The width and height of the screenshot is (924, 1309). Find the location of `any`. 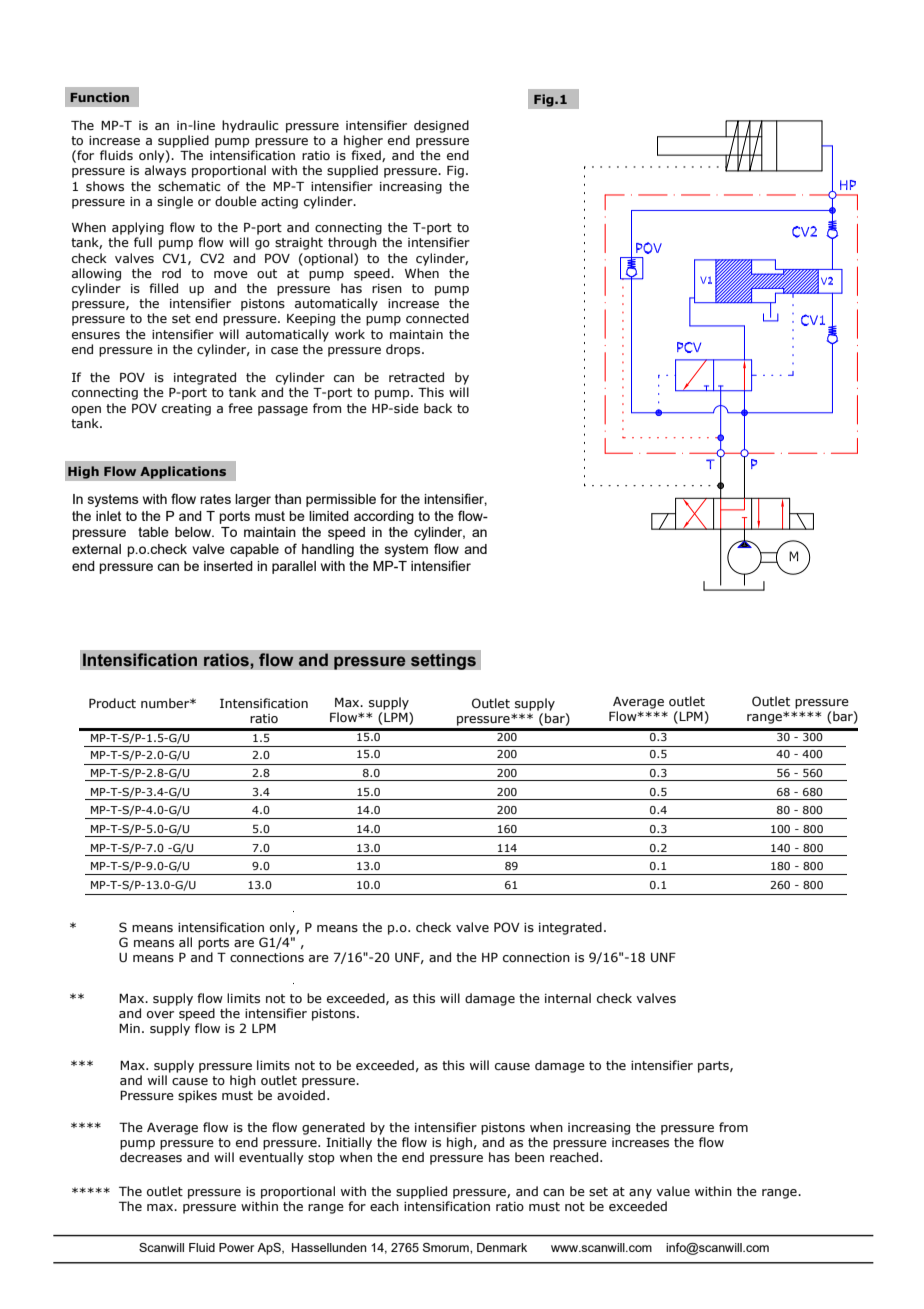

any is located at coordinates (640, 1194).
